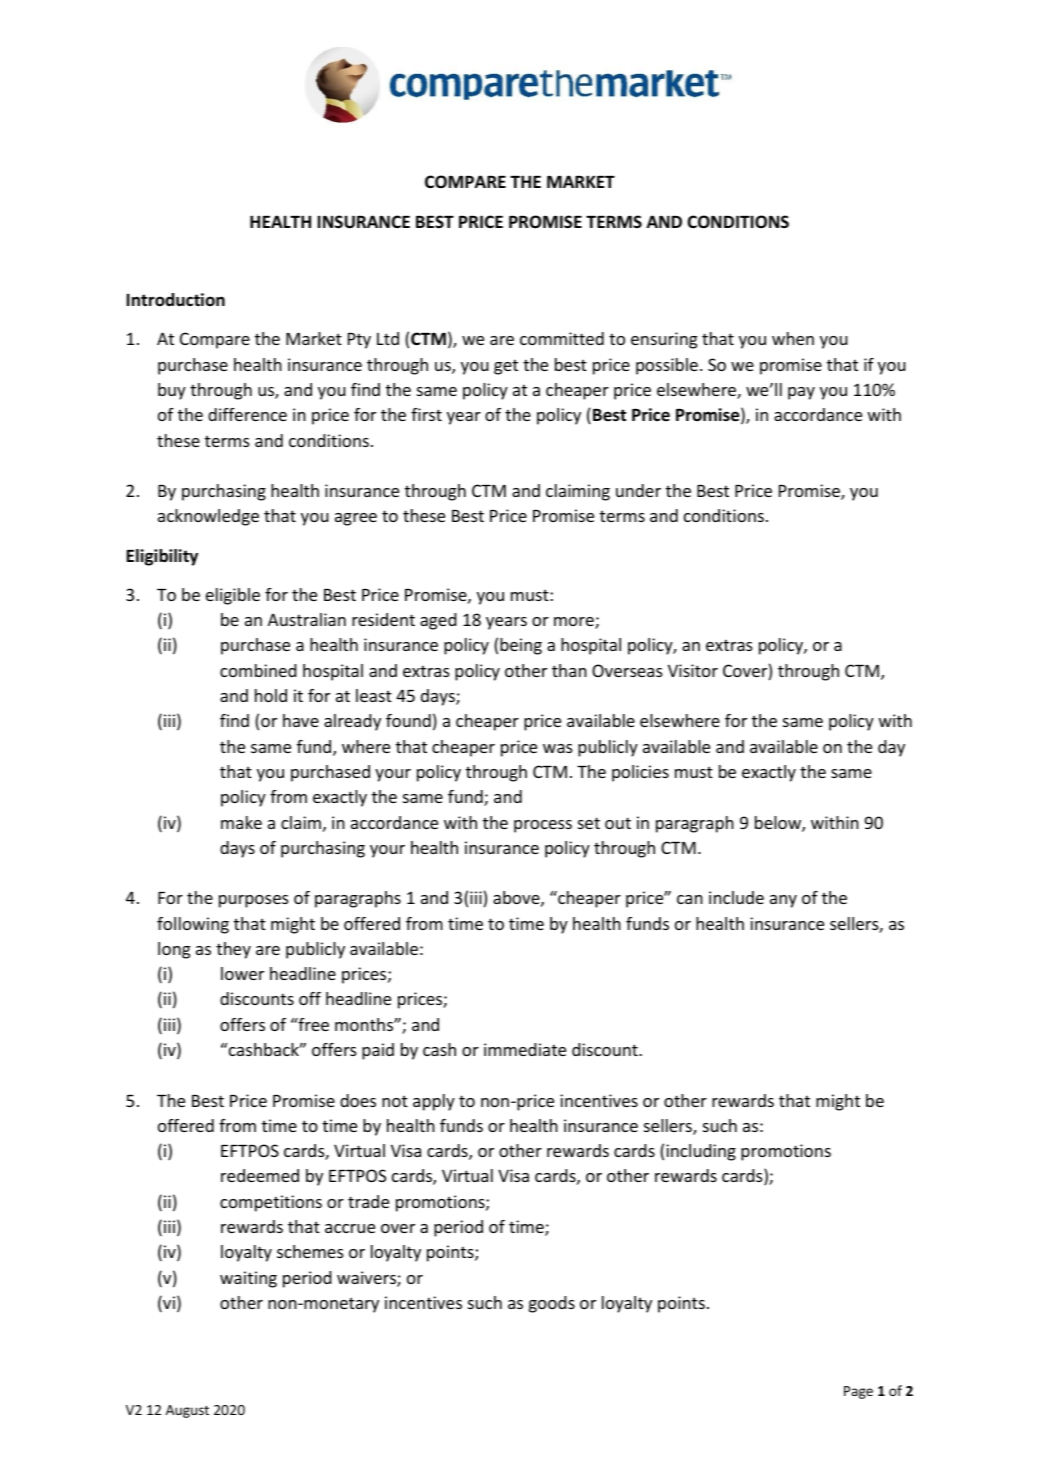 Image resolution: width=1039 pixels, height=1469 pixels. I want to click on any, so click(783, 901).
